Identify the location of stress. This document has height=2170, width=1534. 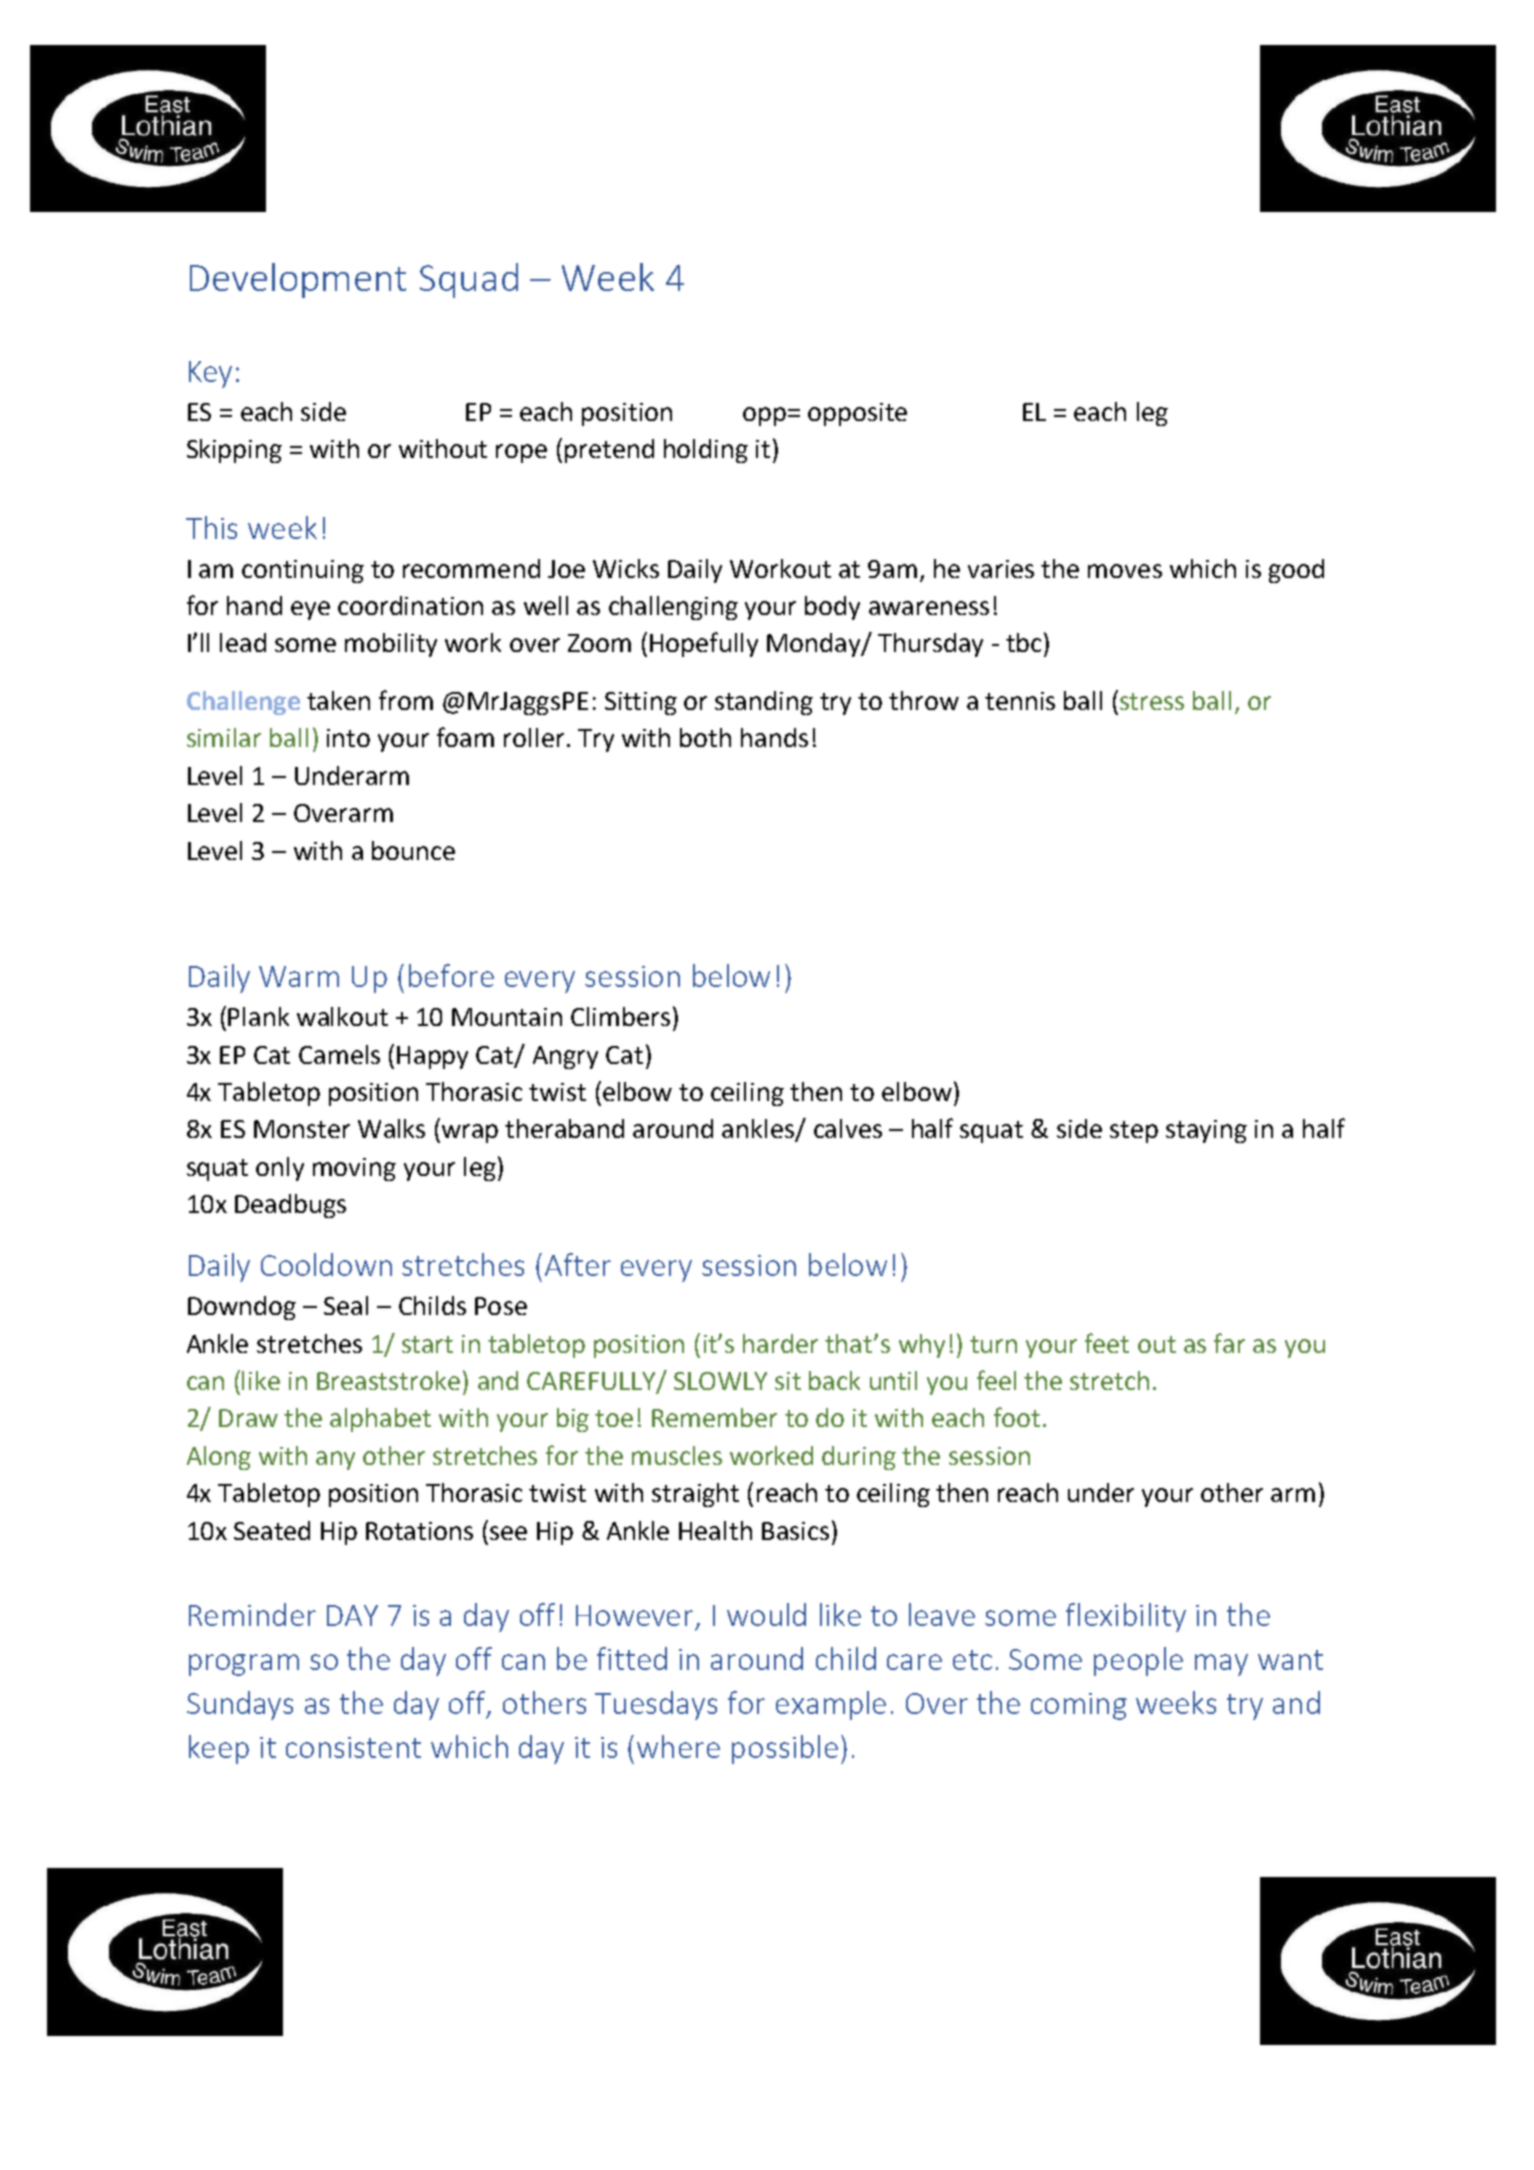
(1152, 701).
